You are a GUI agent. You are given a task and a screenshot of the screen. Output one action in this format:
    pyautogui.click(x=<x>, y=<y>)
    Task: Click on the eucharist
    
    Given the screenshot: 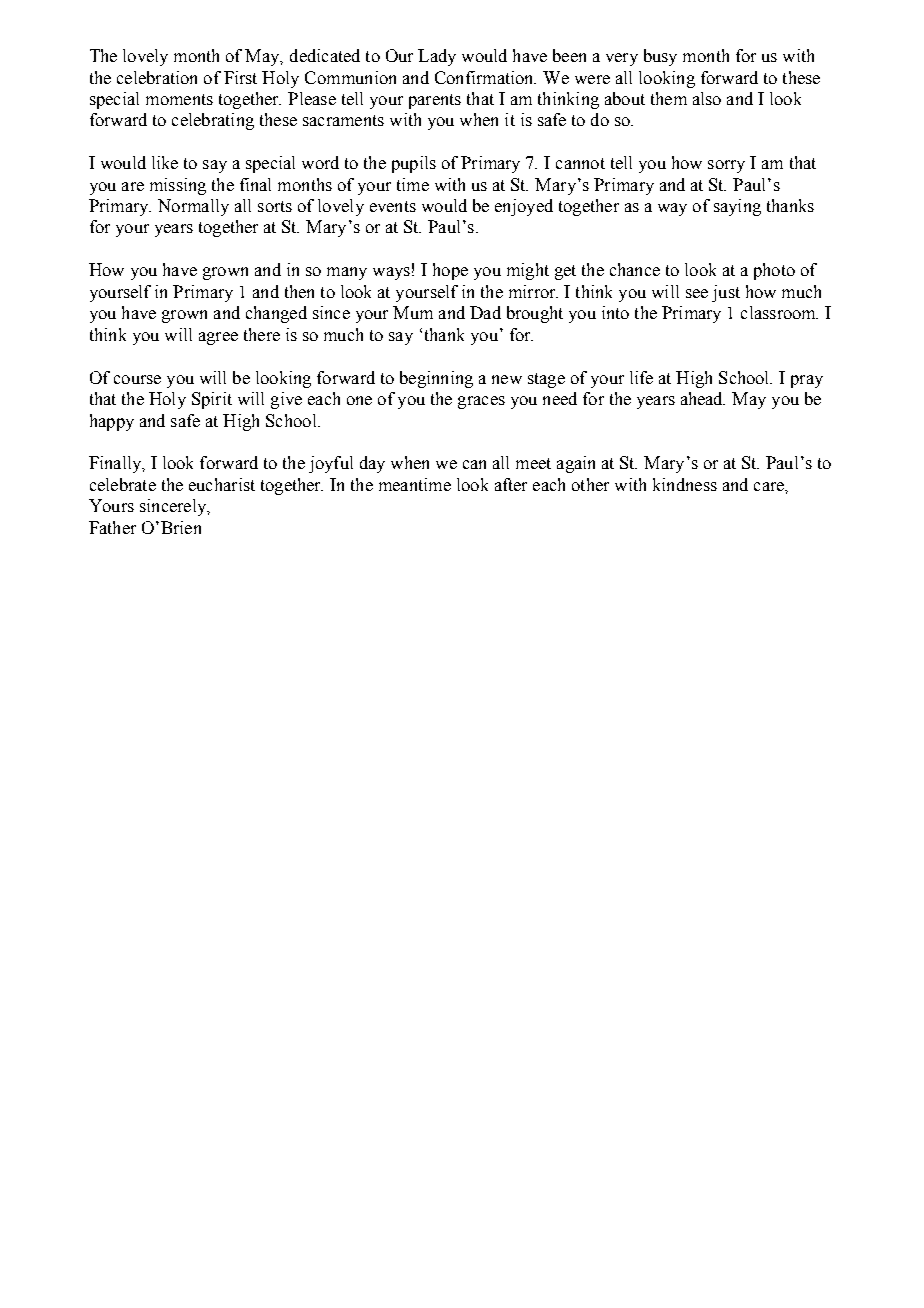 What is the action you would take?
    pyautogui.click(x=222, y=484)
